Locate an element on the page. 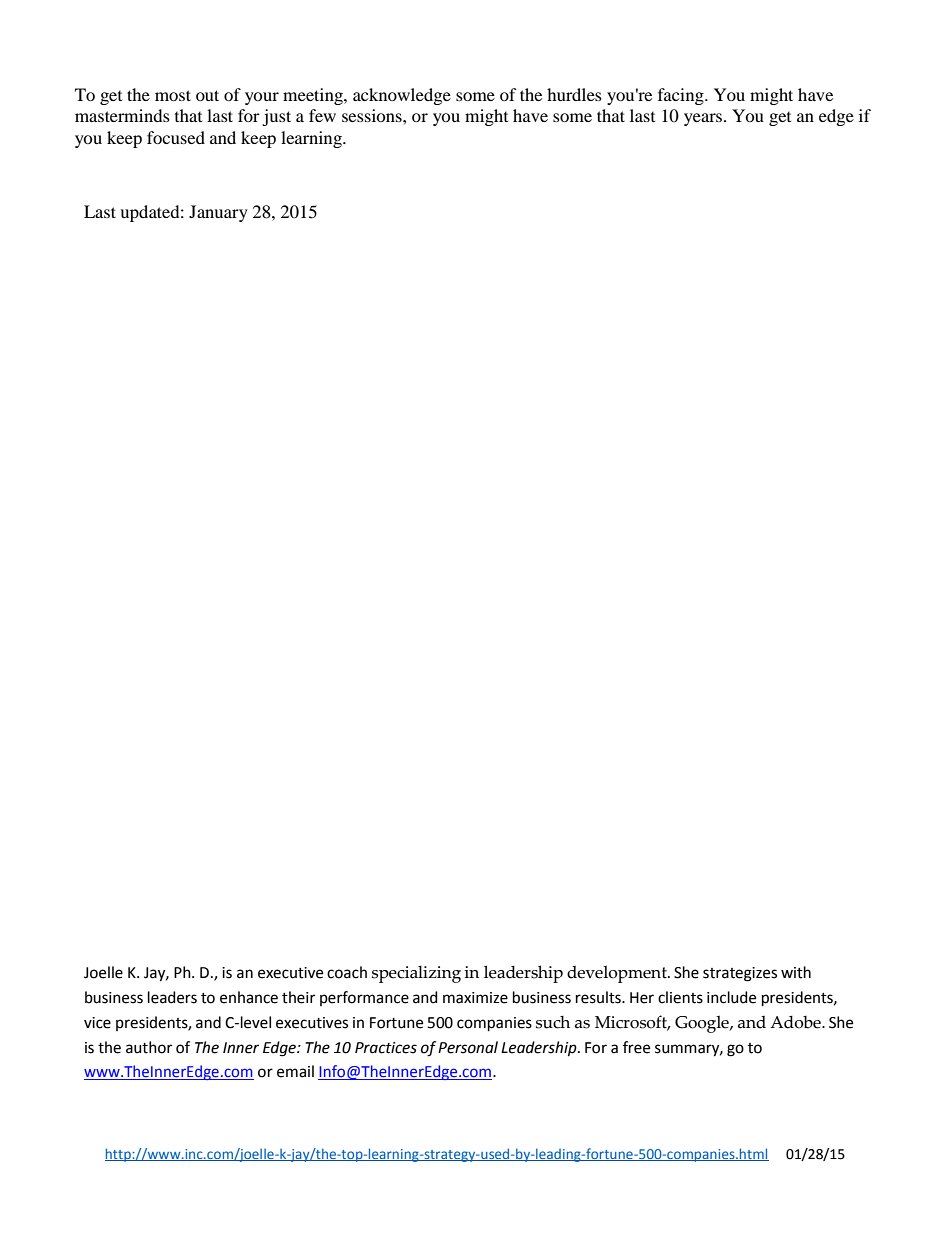 The height and width of the page is (1233, 952). specializing is located at coordinates (416, 974).
